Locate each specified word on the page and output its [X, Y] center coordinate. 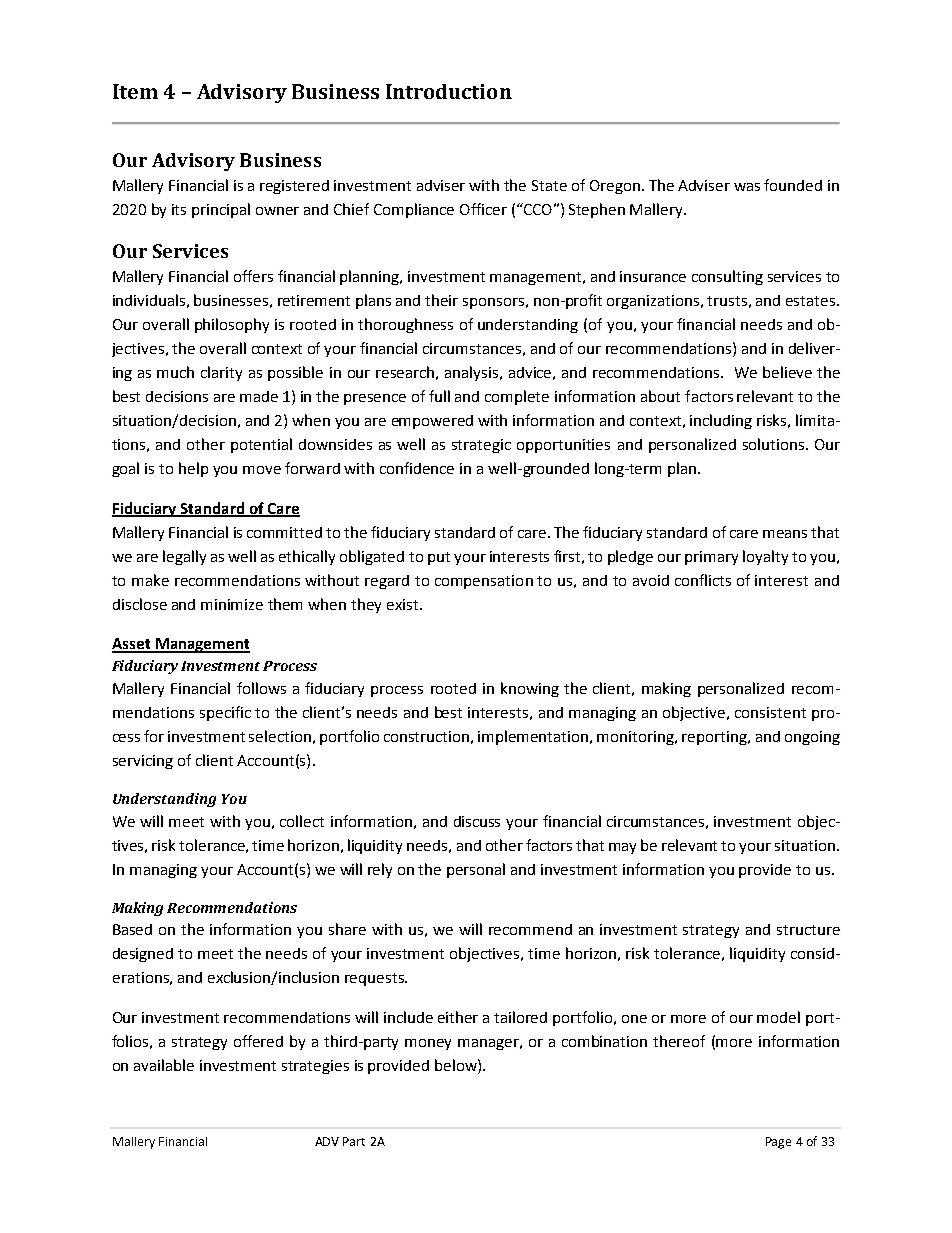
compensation [484, 582]
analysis [473, 373]
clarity [221, 373]
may [622, 848]
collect [302, 821]
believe [787, 372]
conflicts [703, 580]
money [428, 1044]
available [164, 1065]
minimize [232, 604]
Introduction [449, 91]
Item [135, 91]
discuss [477, 821]
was [747, 187]
